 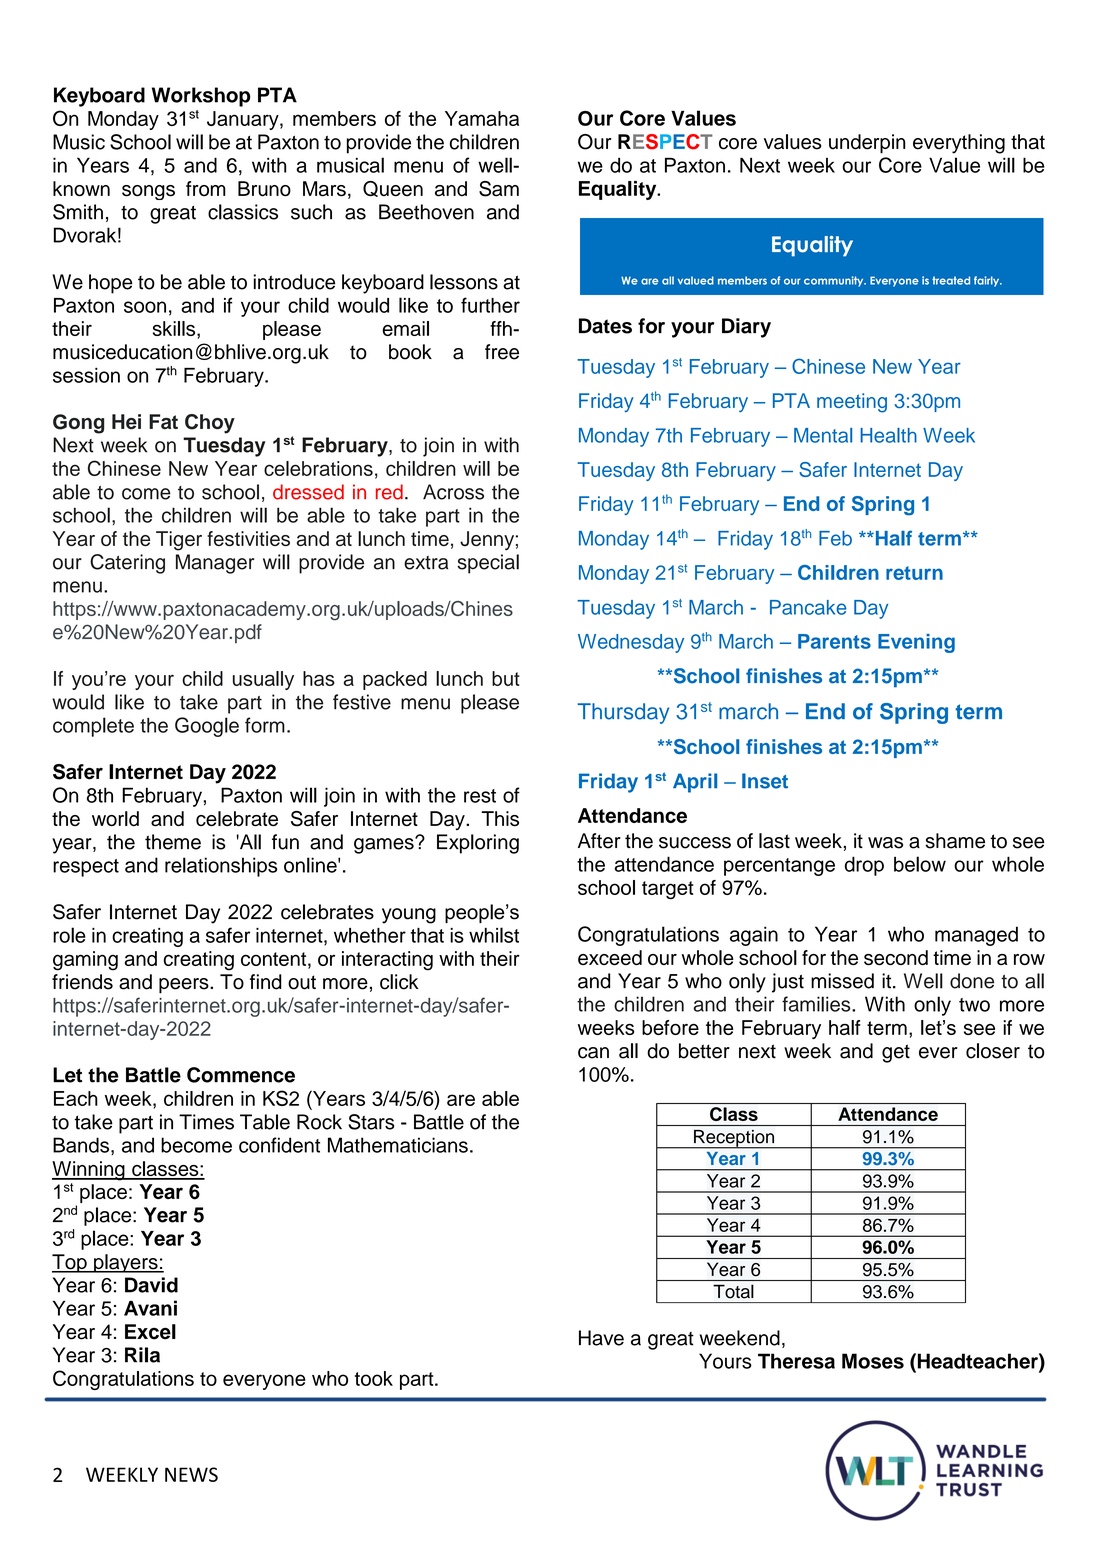 What do you see at coordinates (173, 842) in the document?
I see `theme` at bounding box center [173, 842].
